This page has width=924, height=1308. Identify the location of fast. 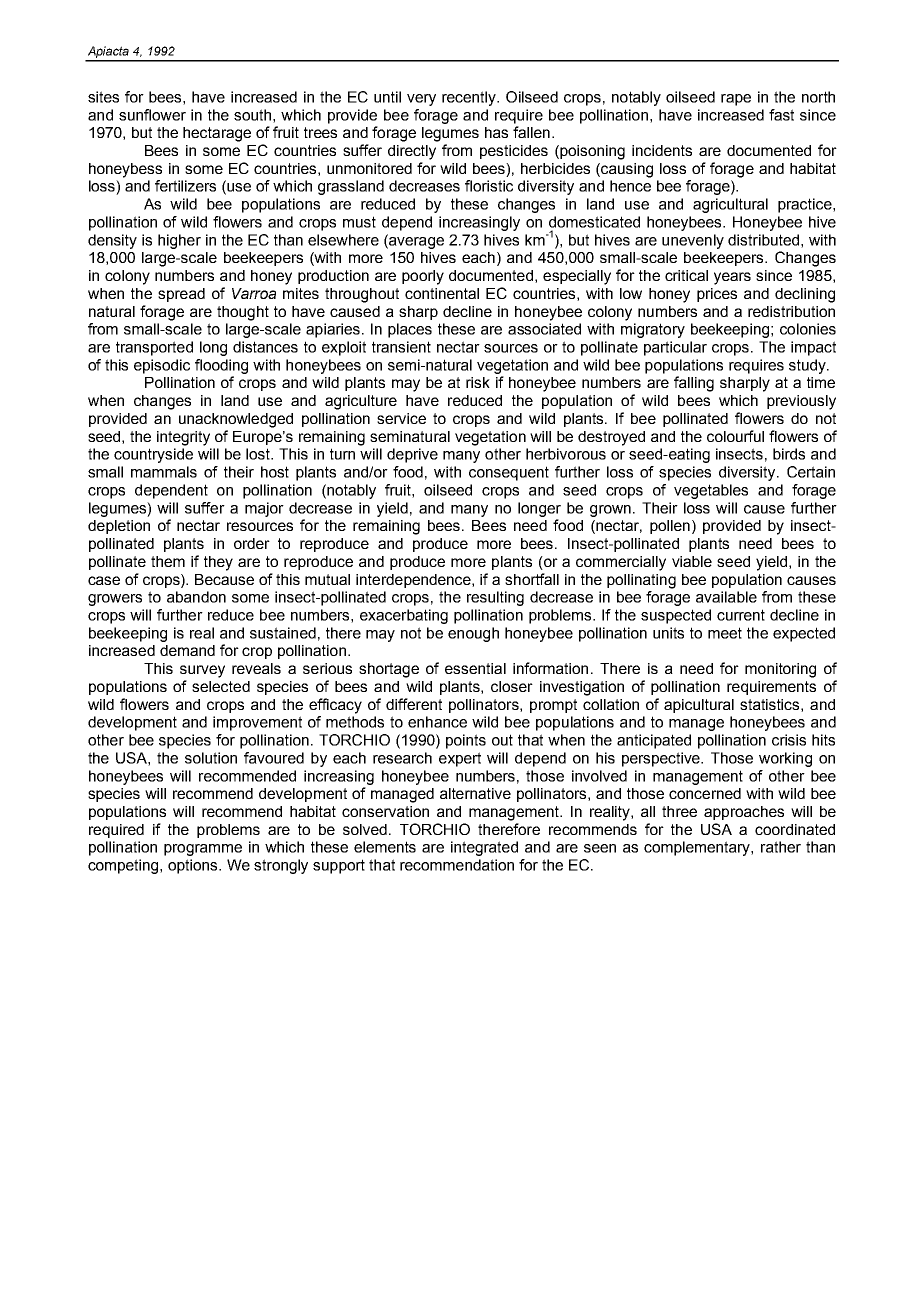
(781, 115).
